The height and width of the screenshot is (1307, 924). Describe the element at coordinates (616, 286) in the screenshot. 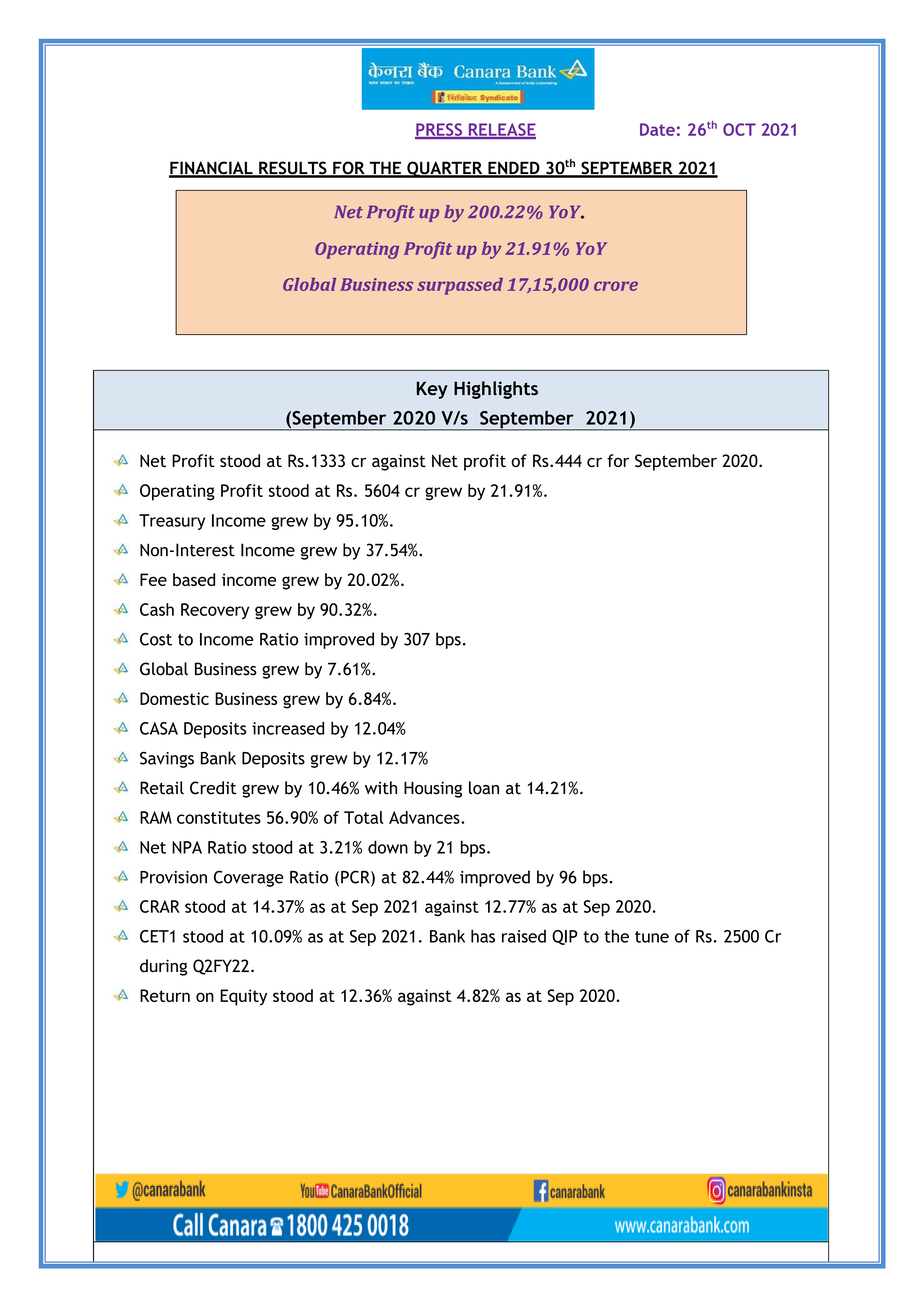

I see `crore` at that location.
